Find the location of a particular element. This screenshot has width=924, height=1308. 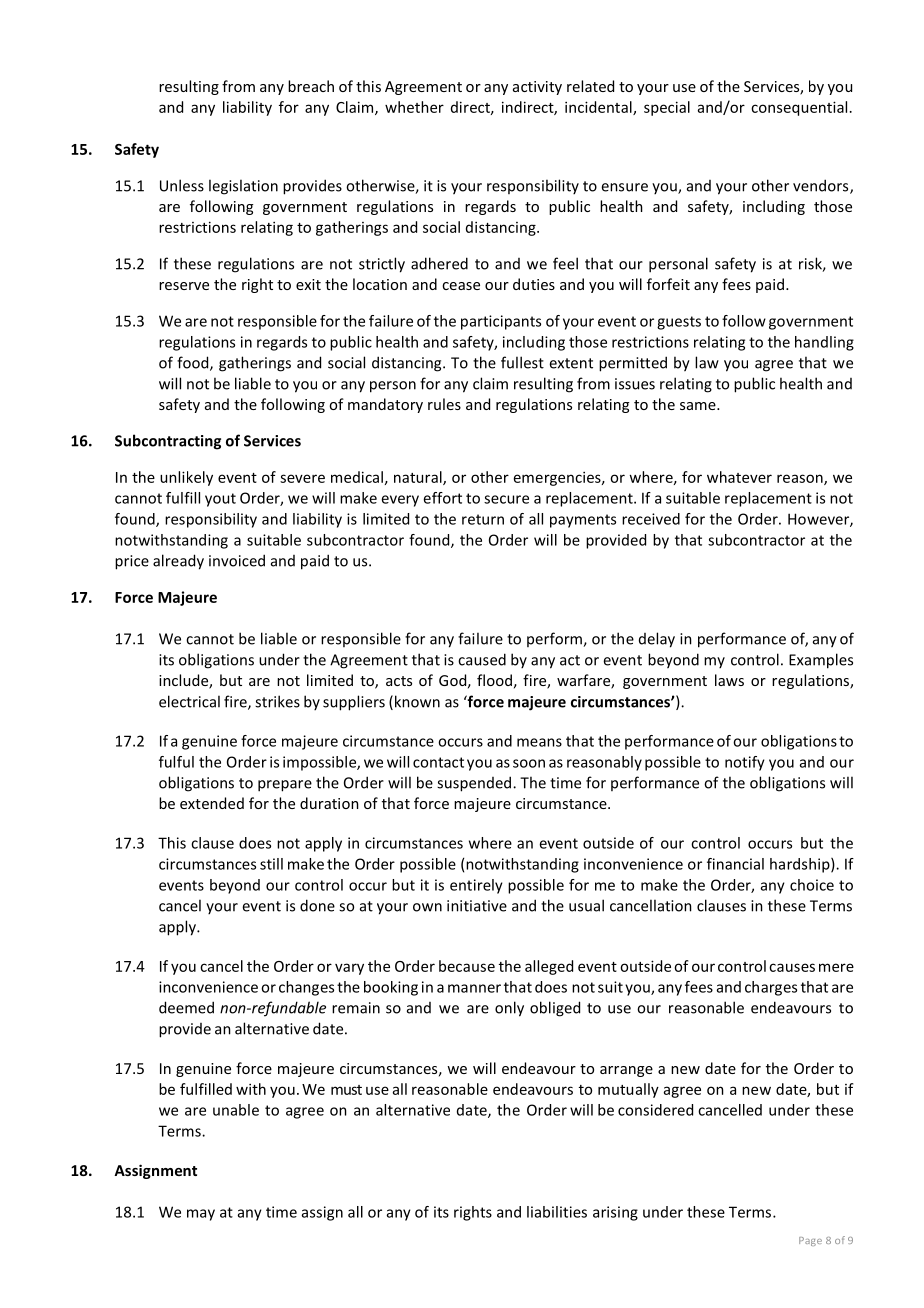

legislation is located at coordinates (243, 187).
